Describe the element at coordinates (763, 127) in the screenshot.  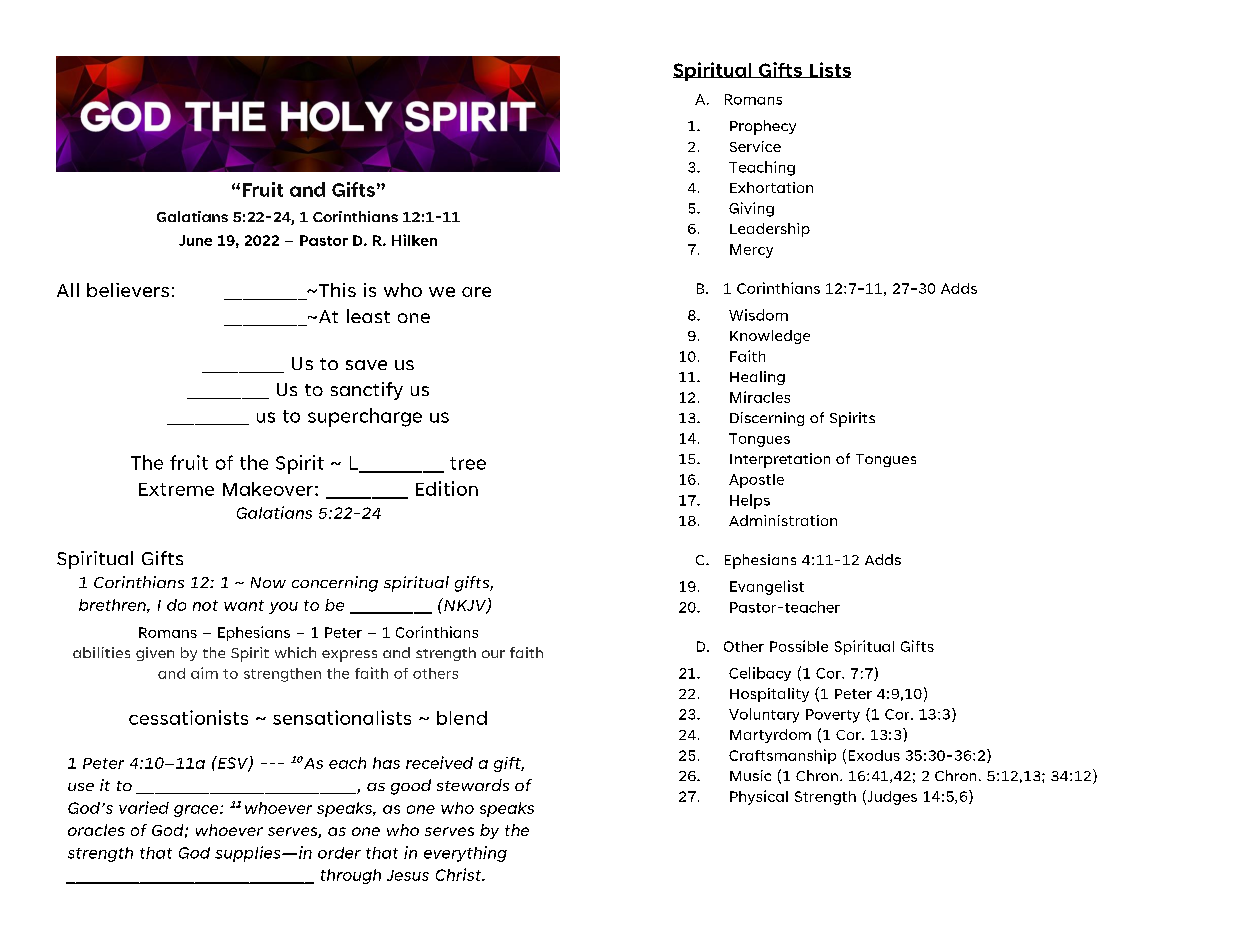
I see `Prophecy` at that location.
